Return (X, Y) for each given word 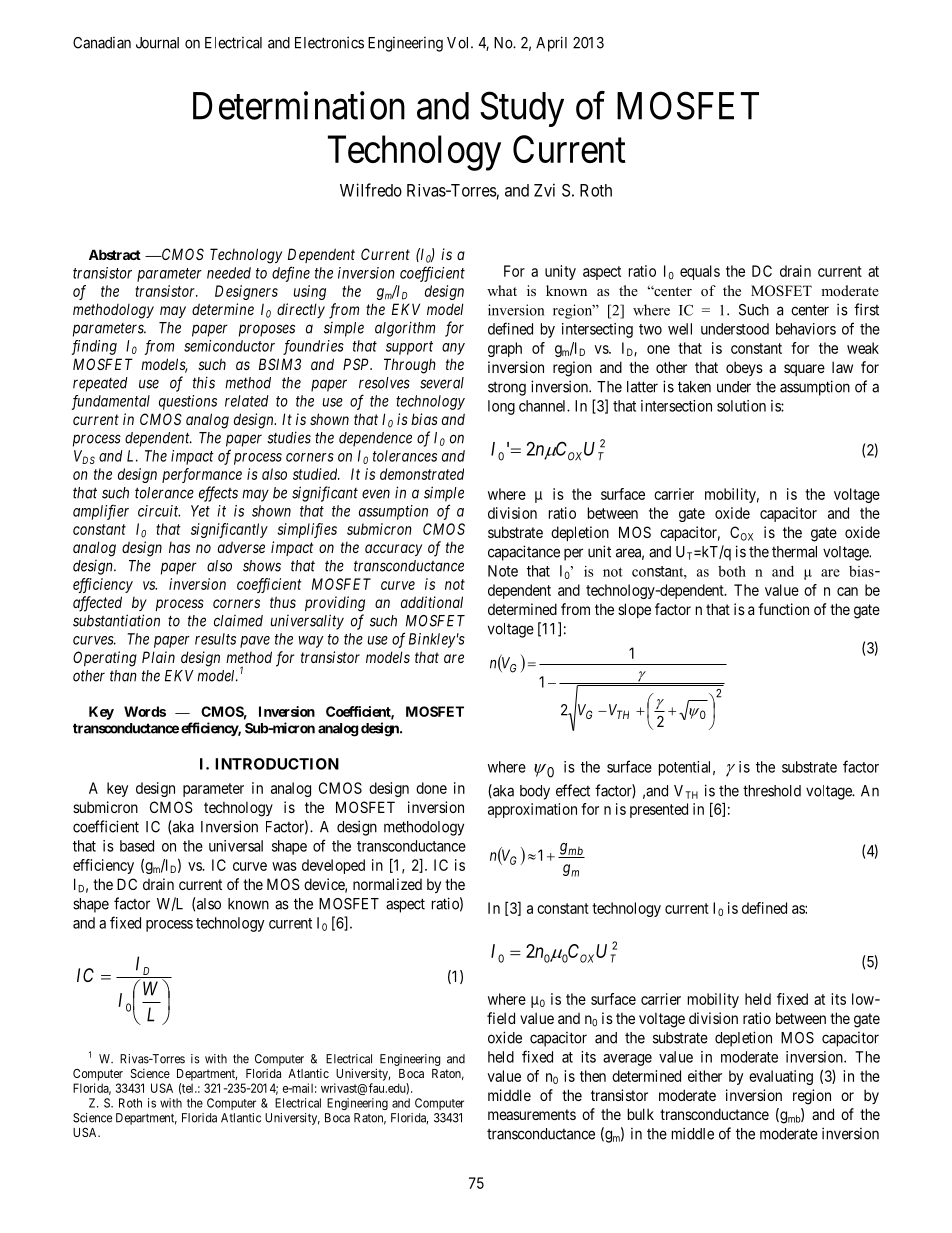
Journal (157, 43)
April (551, 44)
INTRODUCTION (277, 764)
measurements (532, 1114)
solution (741, 406)
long (501, 407)
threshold (772, 791)
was (284, 866)
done (431, 788)
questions (188, 402)
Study (522, 109)
